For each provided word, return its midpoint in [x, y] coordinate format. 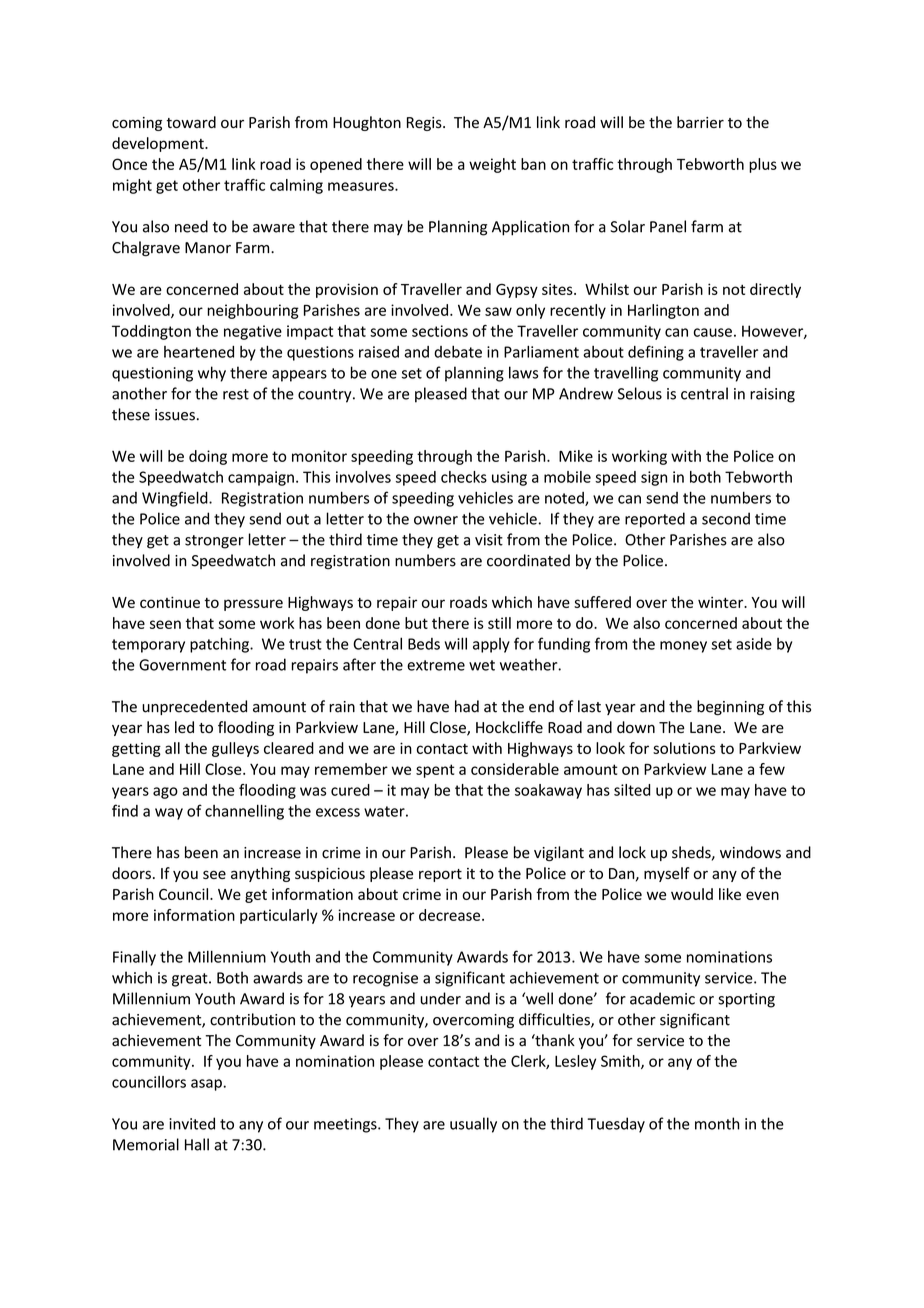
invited [192, 1123]
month [717, 1123]
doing [208, 457]
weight [492, 165]
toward [191, 122]
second [726, 518]
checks [464, 477]
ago [165, 793]
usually [473, 1125]
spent [435, 771]
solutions [684, 748]
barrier [700, 122]
